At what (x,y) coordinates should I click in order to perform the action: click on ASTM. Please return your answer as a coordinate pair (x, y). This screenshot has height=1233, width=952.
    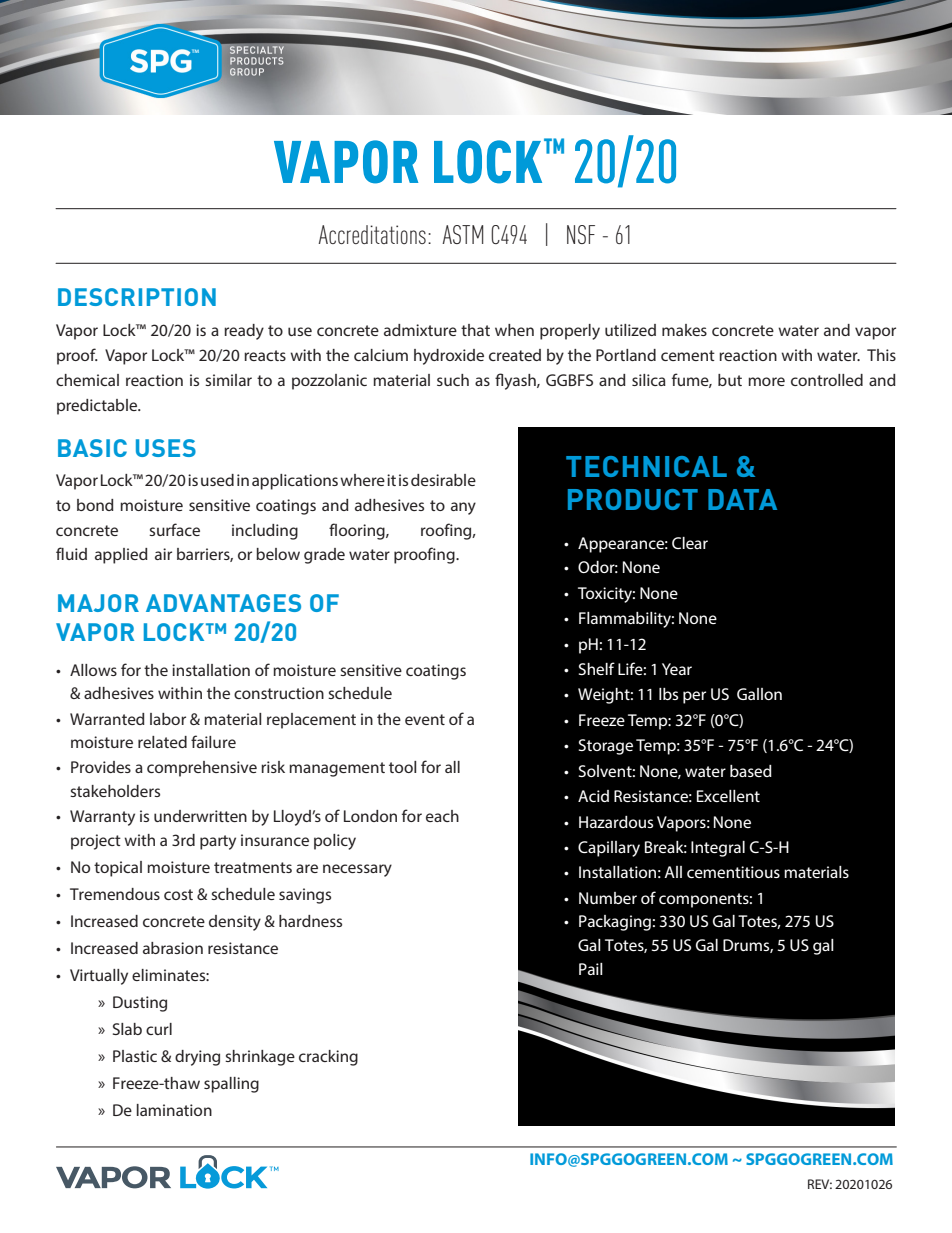
    Looking at the image, I should click on (462, 234).
